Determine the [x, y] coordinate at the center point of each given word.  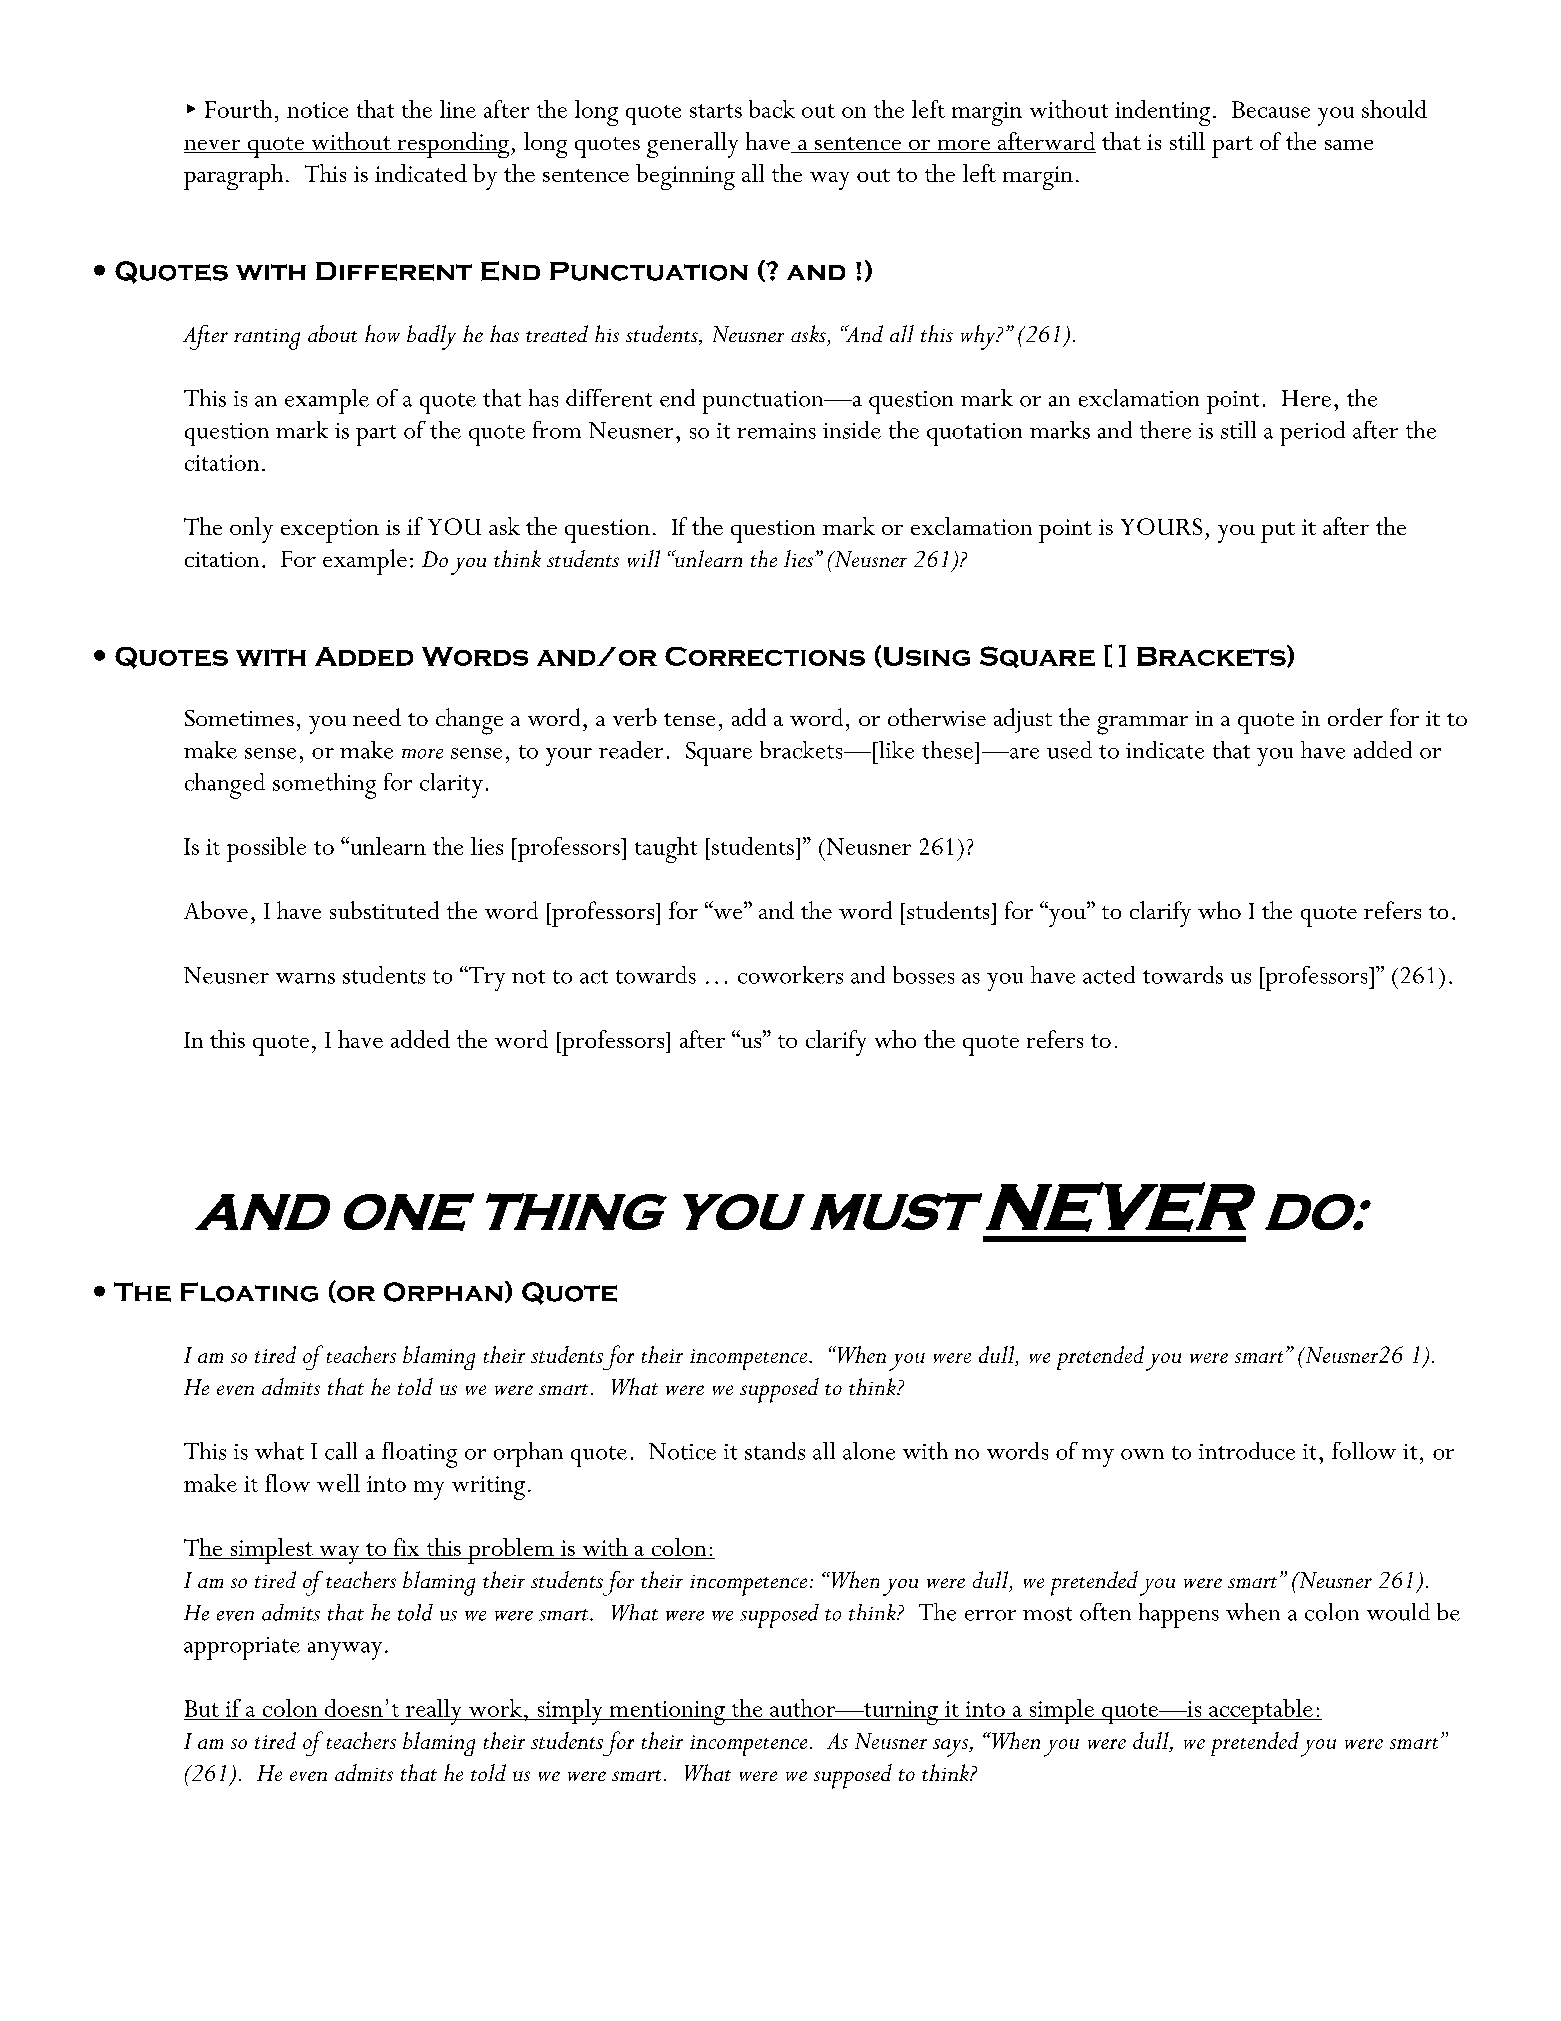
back [772, 109]
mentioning [667, 1713]
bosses [923, 975]
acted [1109, 975]
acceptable [1261, 1711]
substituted [384, 910]
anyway [345, 1651]
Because [1271, 109]
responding [452, 145]
